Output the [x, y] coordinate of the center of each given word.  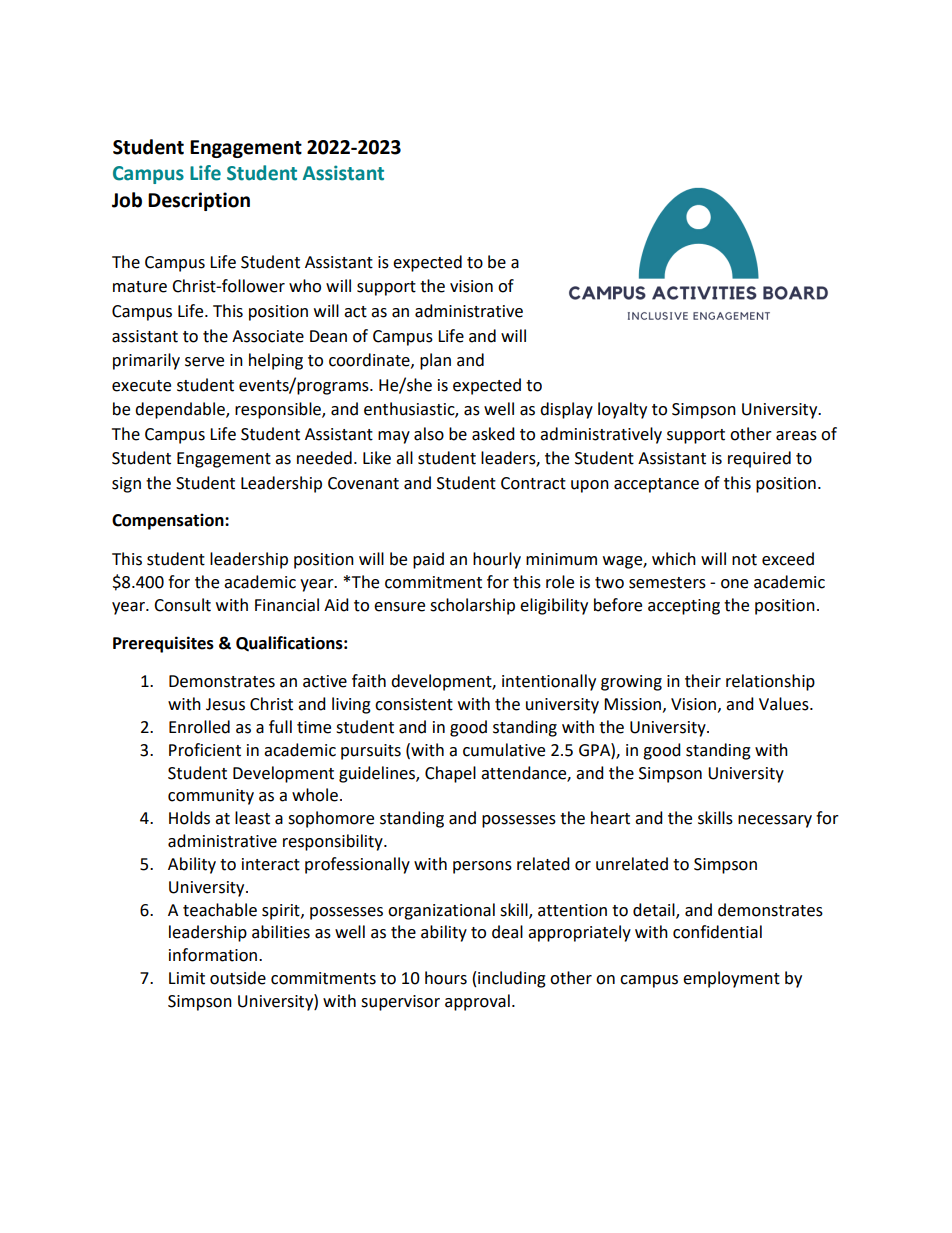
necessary [775, 821]
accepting [684, 607]
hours [446, 978]
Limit [187, 978]
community [211, 797]
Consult [182, 605]
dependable [181, 410]
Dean [328, 336]
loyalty [622, 410]
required [759, 459]
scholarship [472, 606]
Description [199, 201]
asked [493, 434]
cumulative [504, 750]
